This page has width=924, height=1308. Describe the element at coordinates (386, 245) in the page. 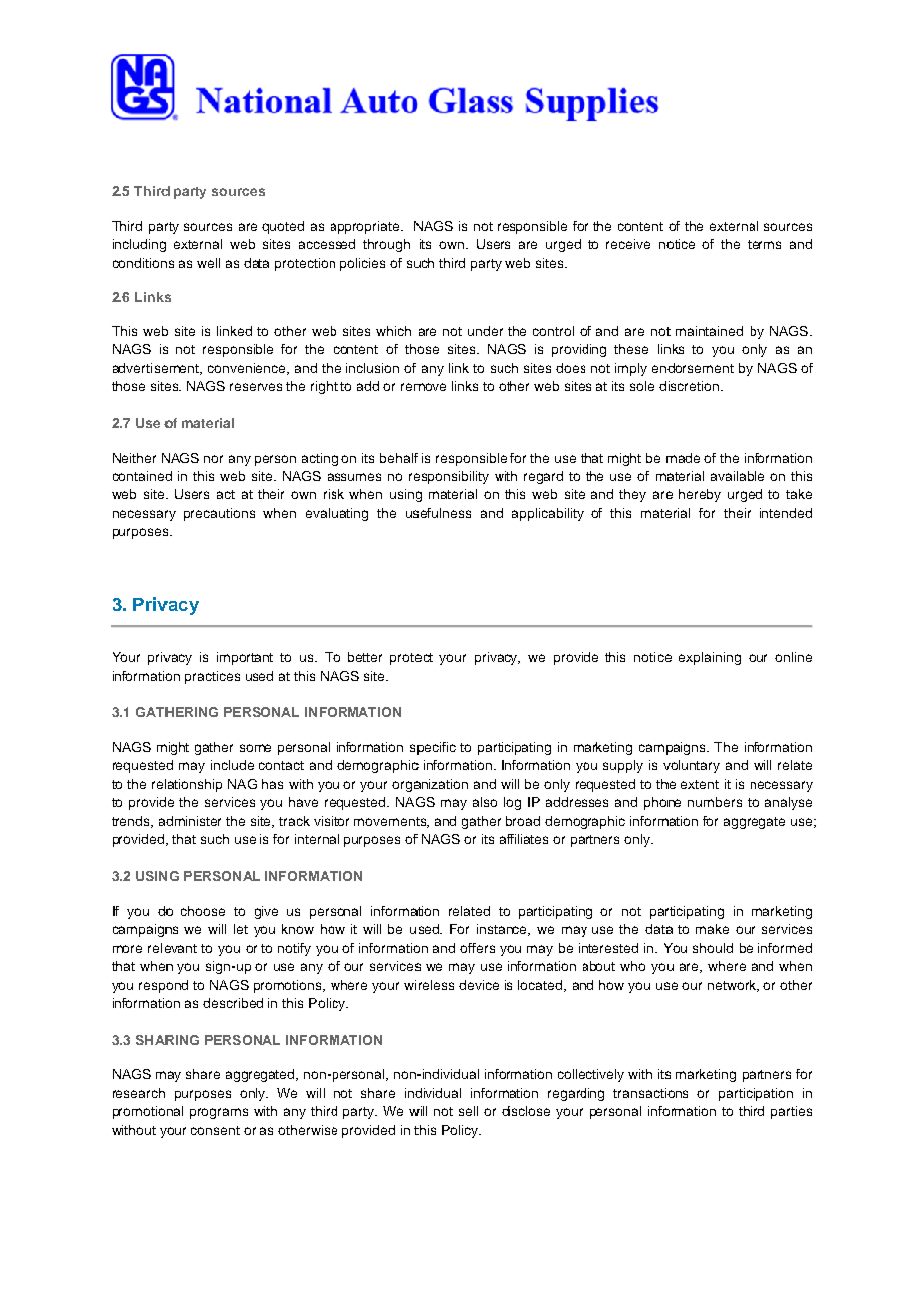

I see `through` at that location.
